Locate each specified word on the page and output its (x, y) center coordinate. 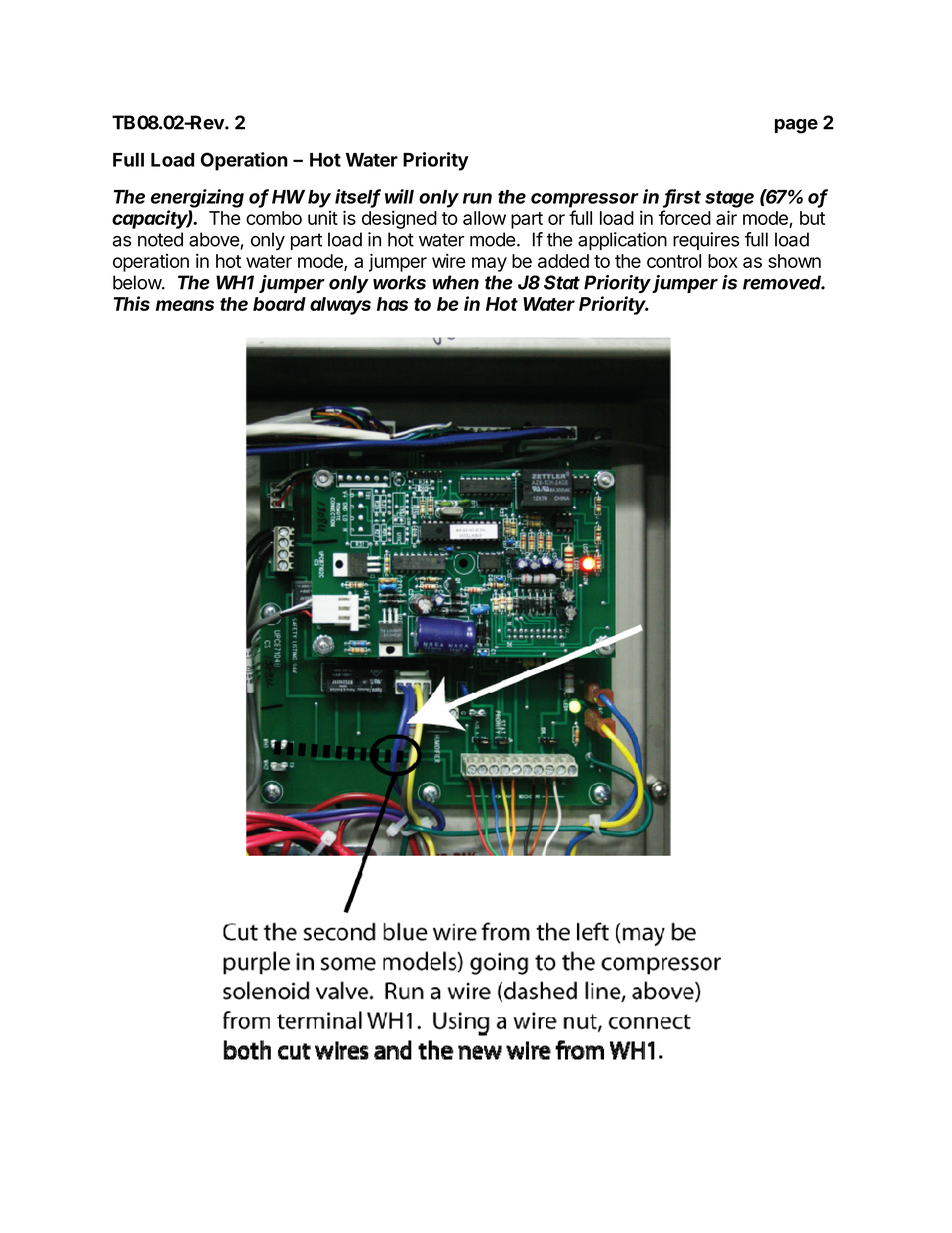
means (185, 305)
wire (449, 260)
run (477, 198)
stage (729, 199)
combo (274, 218)
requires (706, 241)
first (682, 197)
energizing (197, 198)
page (796, 126)
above (215, 240)
